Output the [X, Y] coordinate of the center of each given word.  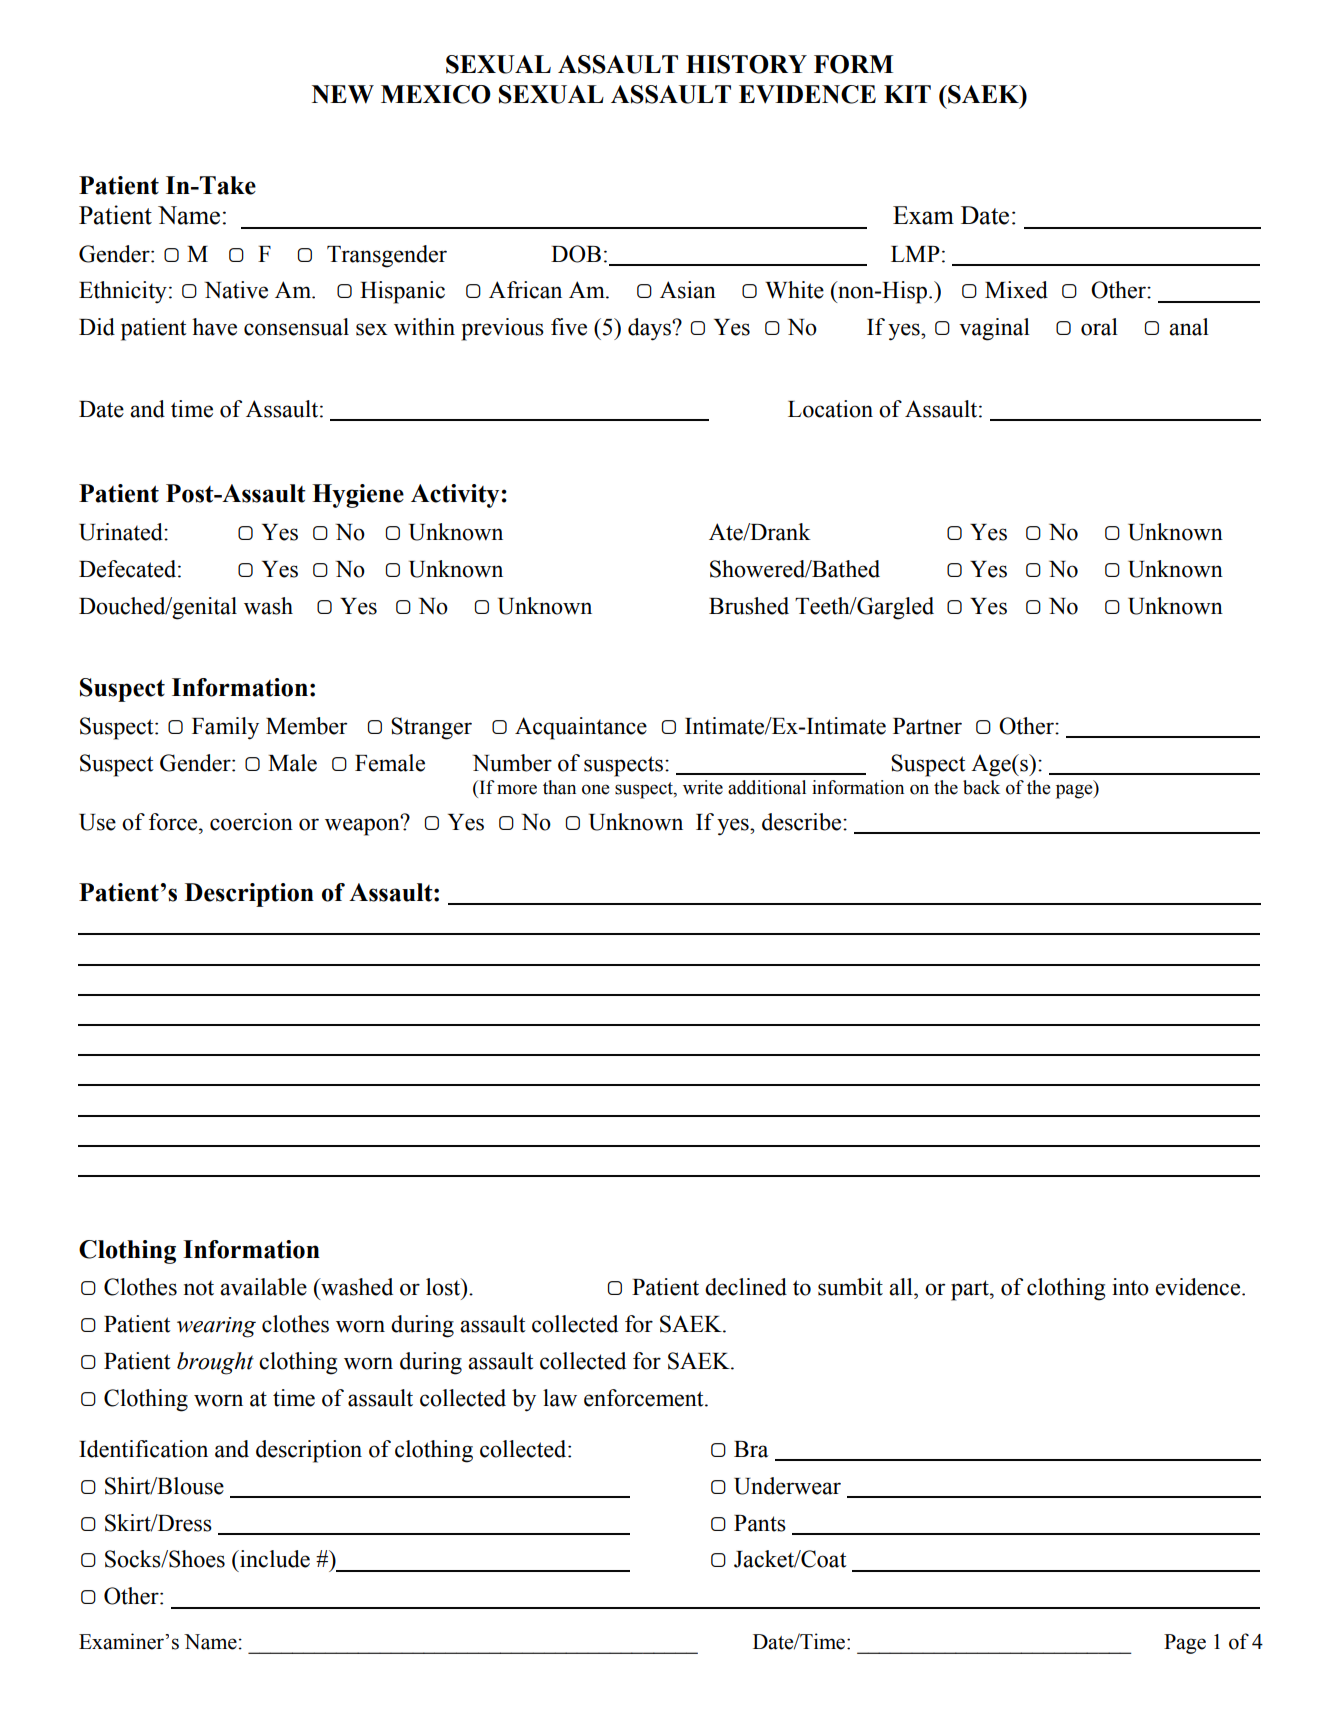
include [274, 1559]
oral [1099, 327]
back [981, 787]
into [1130, 1287]
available [263, 1287]
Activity [455, 496]
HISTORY [746, 64]
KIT [907, 94]
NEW [343, 94]
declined [746, 1287]
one [596, 789]
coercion [251, 822]
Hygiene [358, 496]
